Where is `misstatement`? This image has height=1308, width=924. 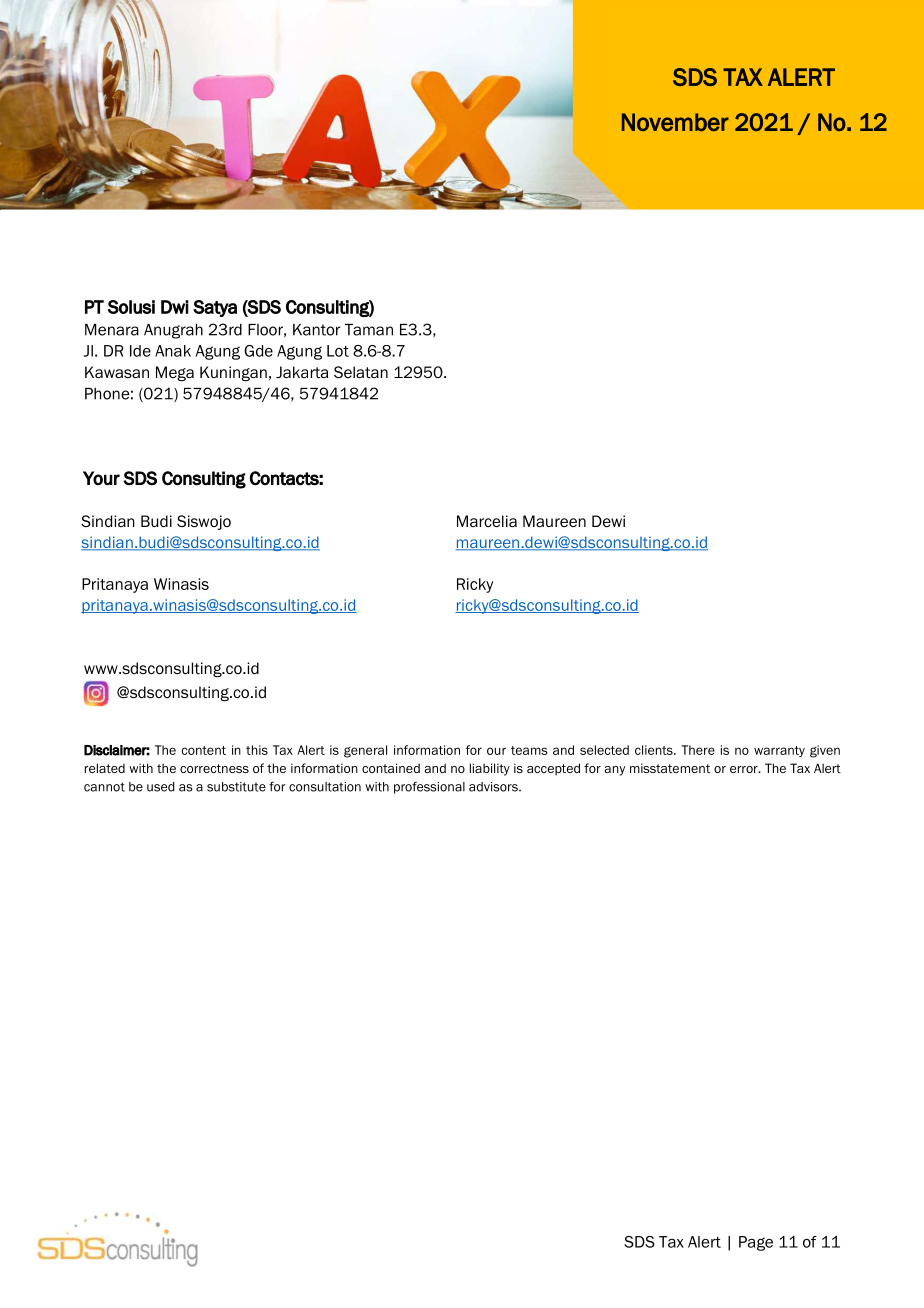
misstatement is located at coordinates (670, 768).
